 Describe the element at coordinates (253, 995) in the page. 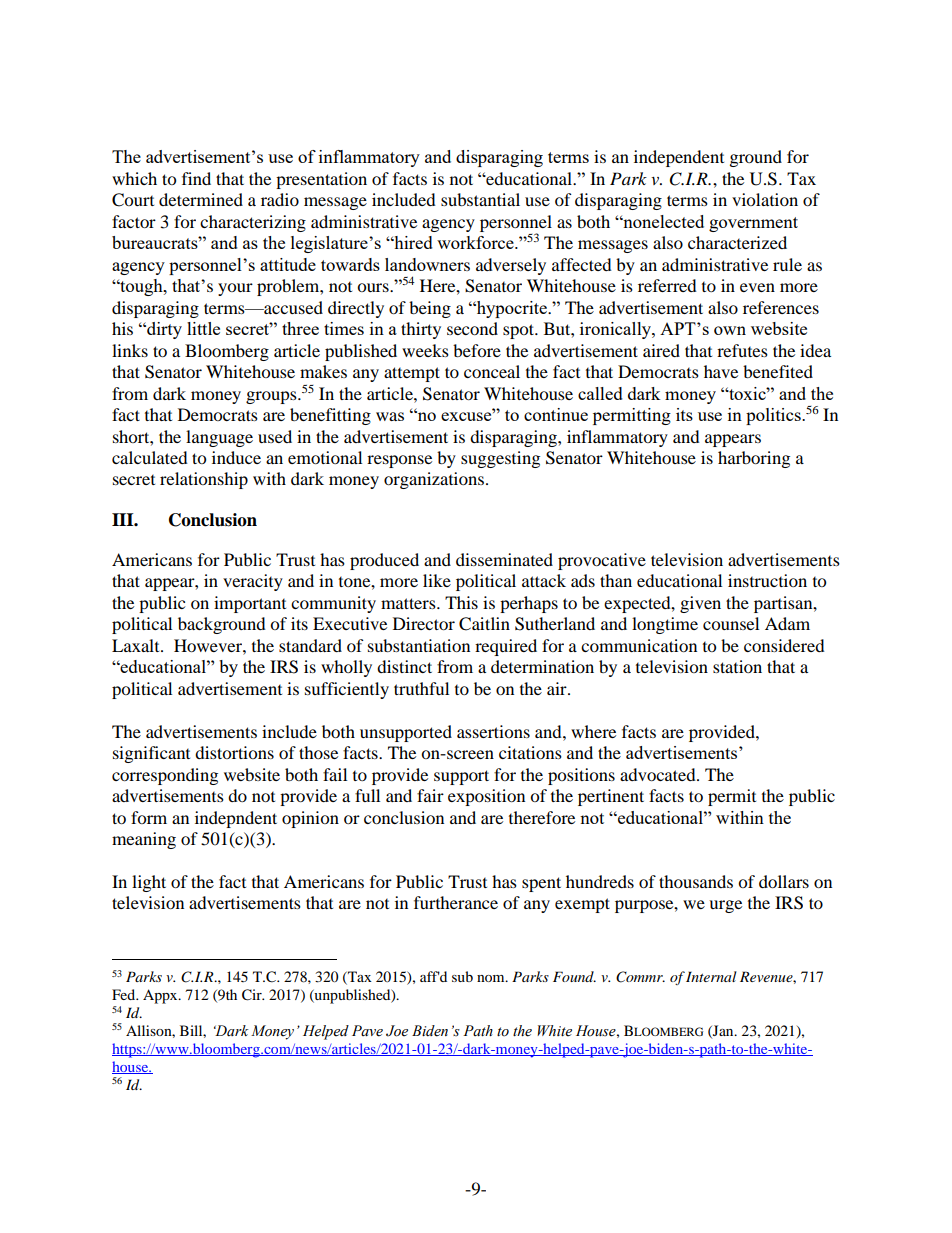

I see `Cir` at that location.
